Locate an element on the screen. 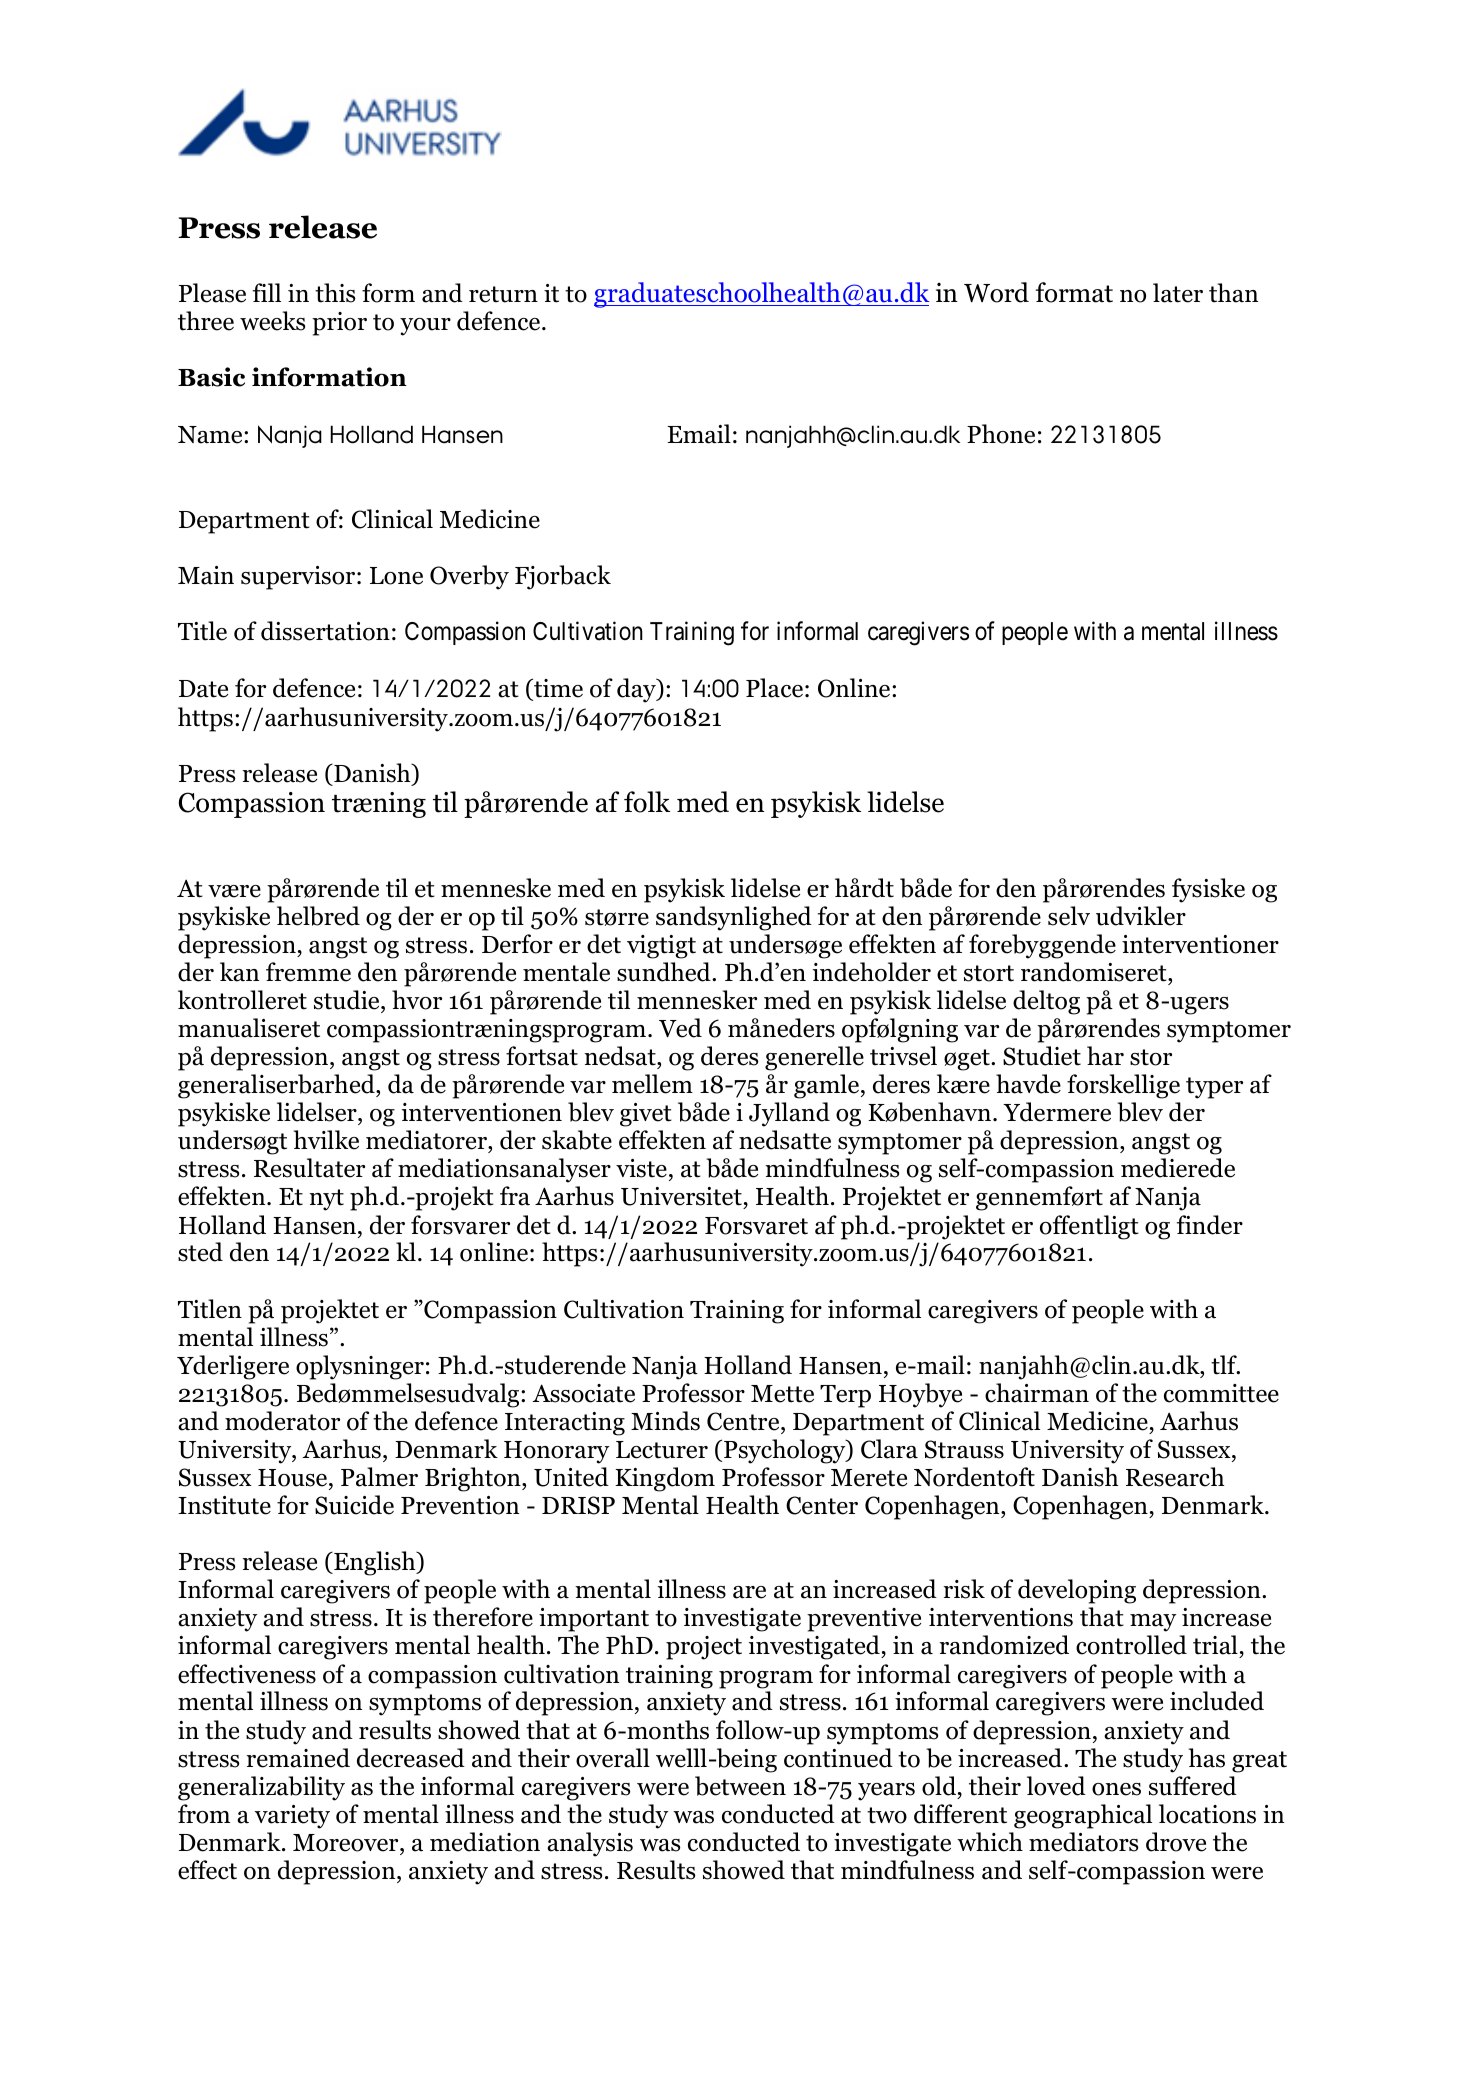 The height and width of the screenshot is (2079, 1470). return is located at coordinates (503, 294).
